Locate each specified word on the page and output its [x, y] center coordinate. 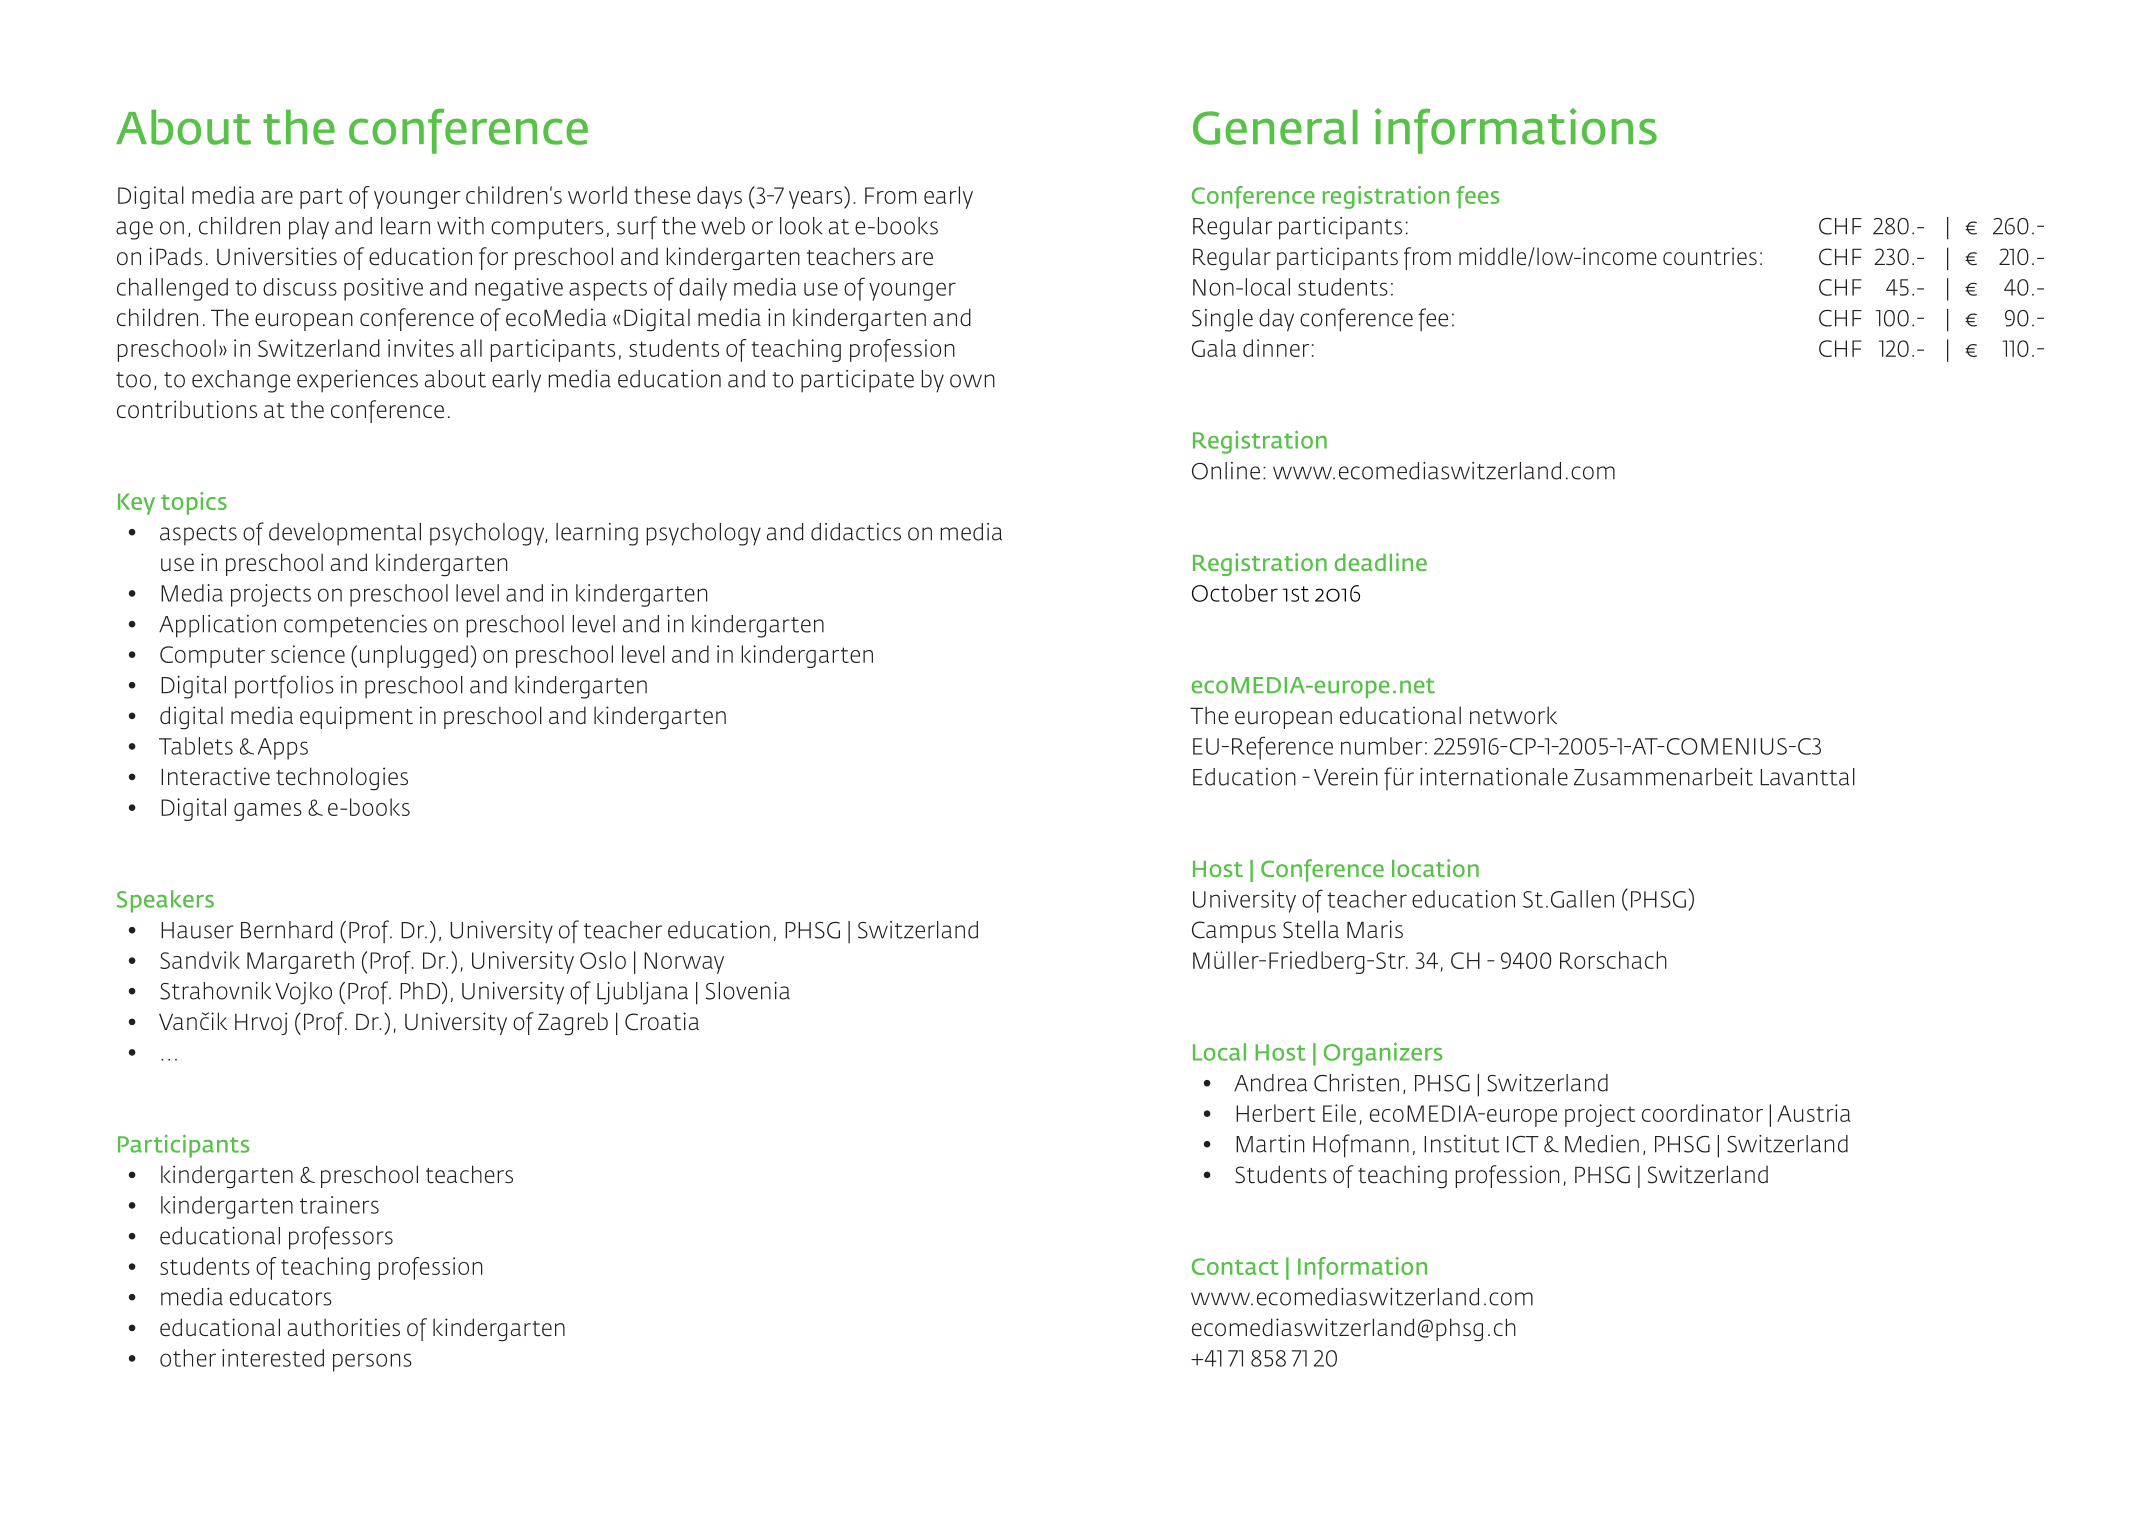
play [309, 228]
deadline [1381, 562]
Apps [283, 749]
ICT [1523, 1144]
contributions [187, 409]
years [817, 200]
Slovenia [748, 991]
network [1513, 715]
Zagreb [573, 1024]
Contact [1235, 1266]
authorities [344, 1327]
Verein [1346, 777]
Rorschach [1613, 960]
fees [1478, 197]
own [972, 381]
